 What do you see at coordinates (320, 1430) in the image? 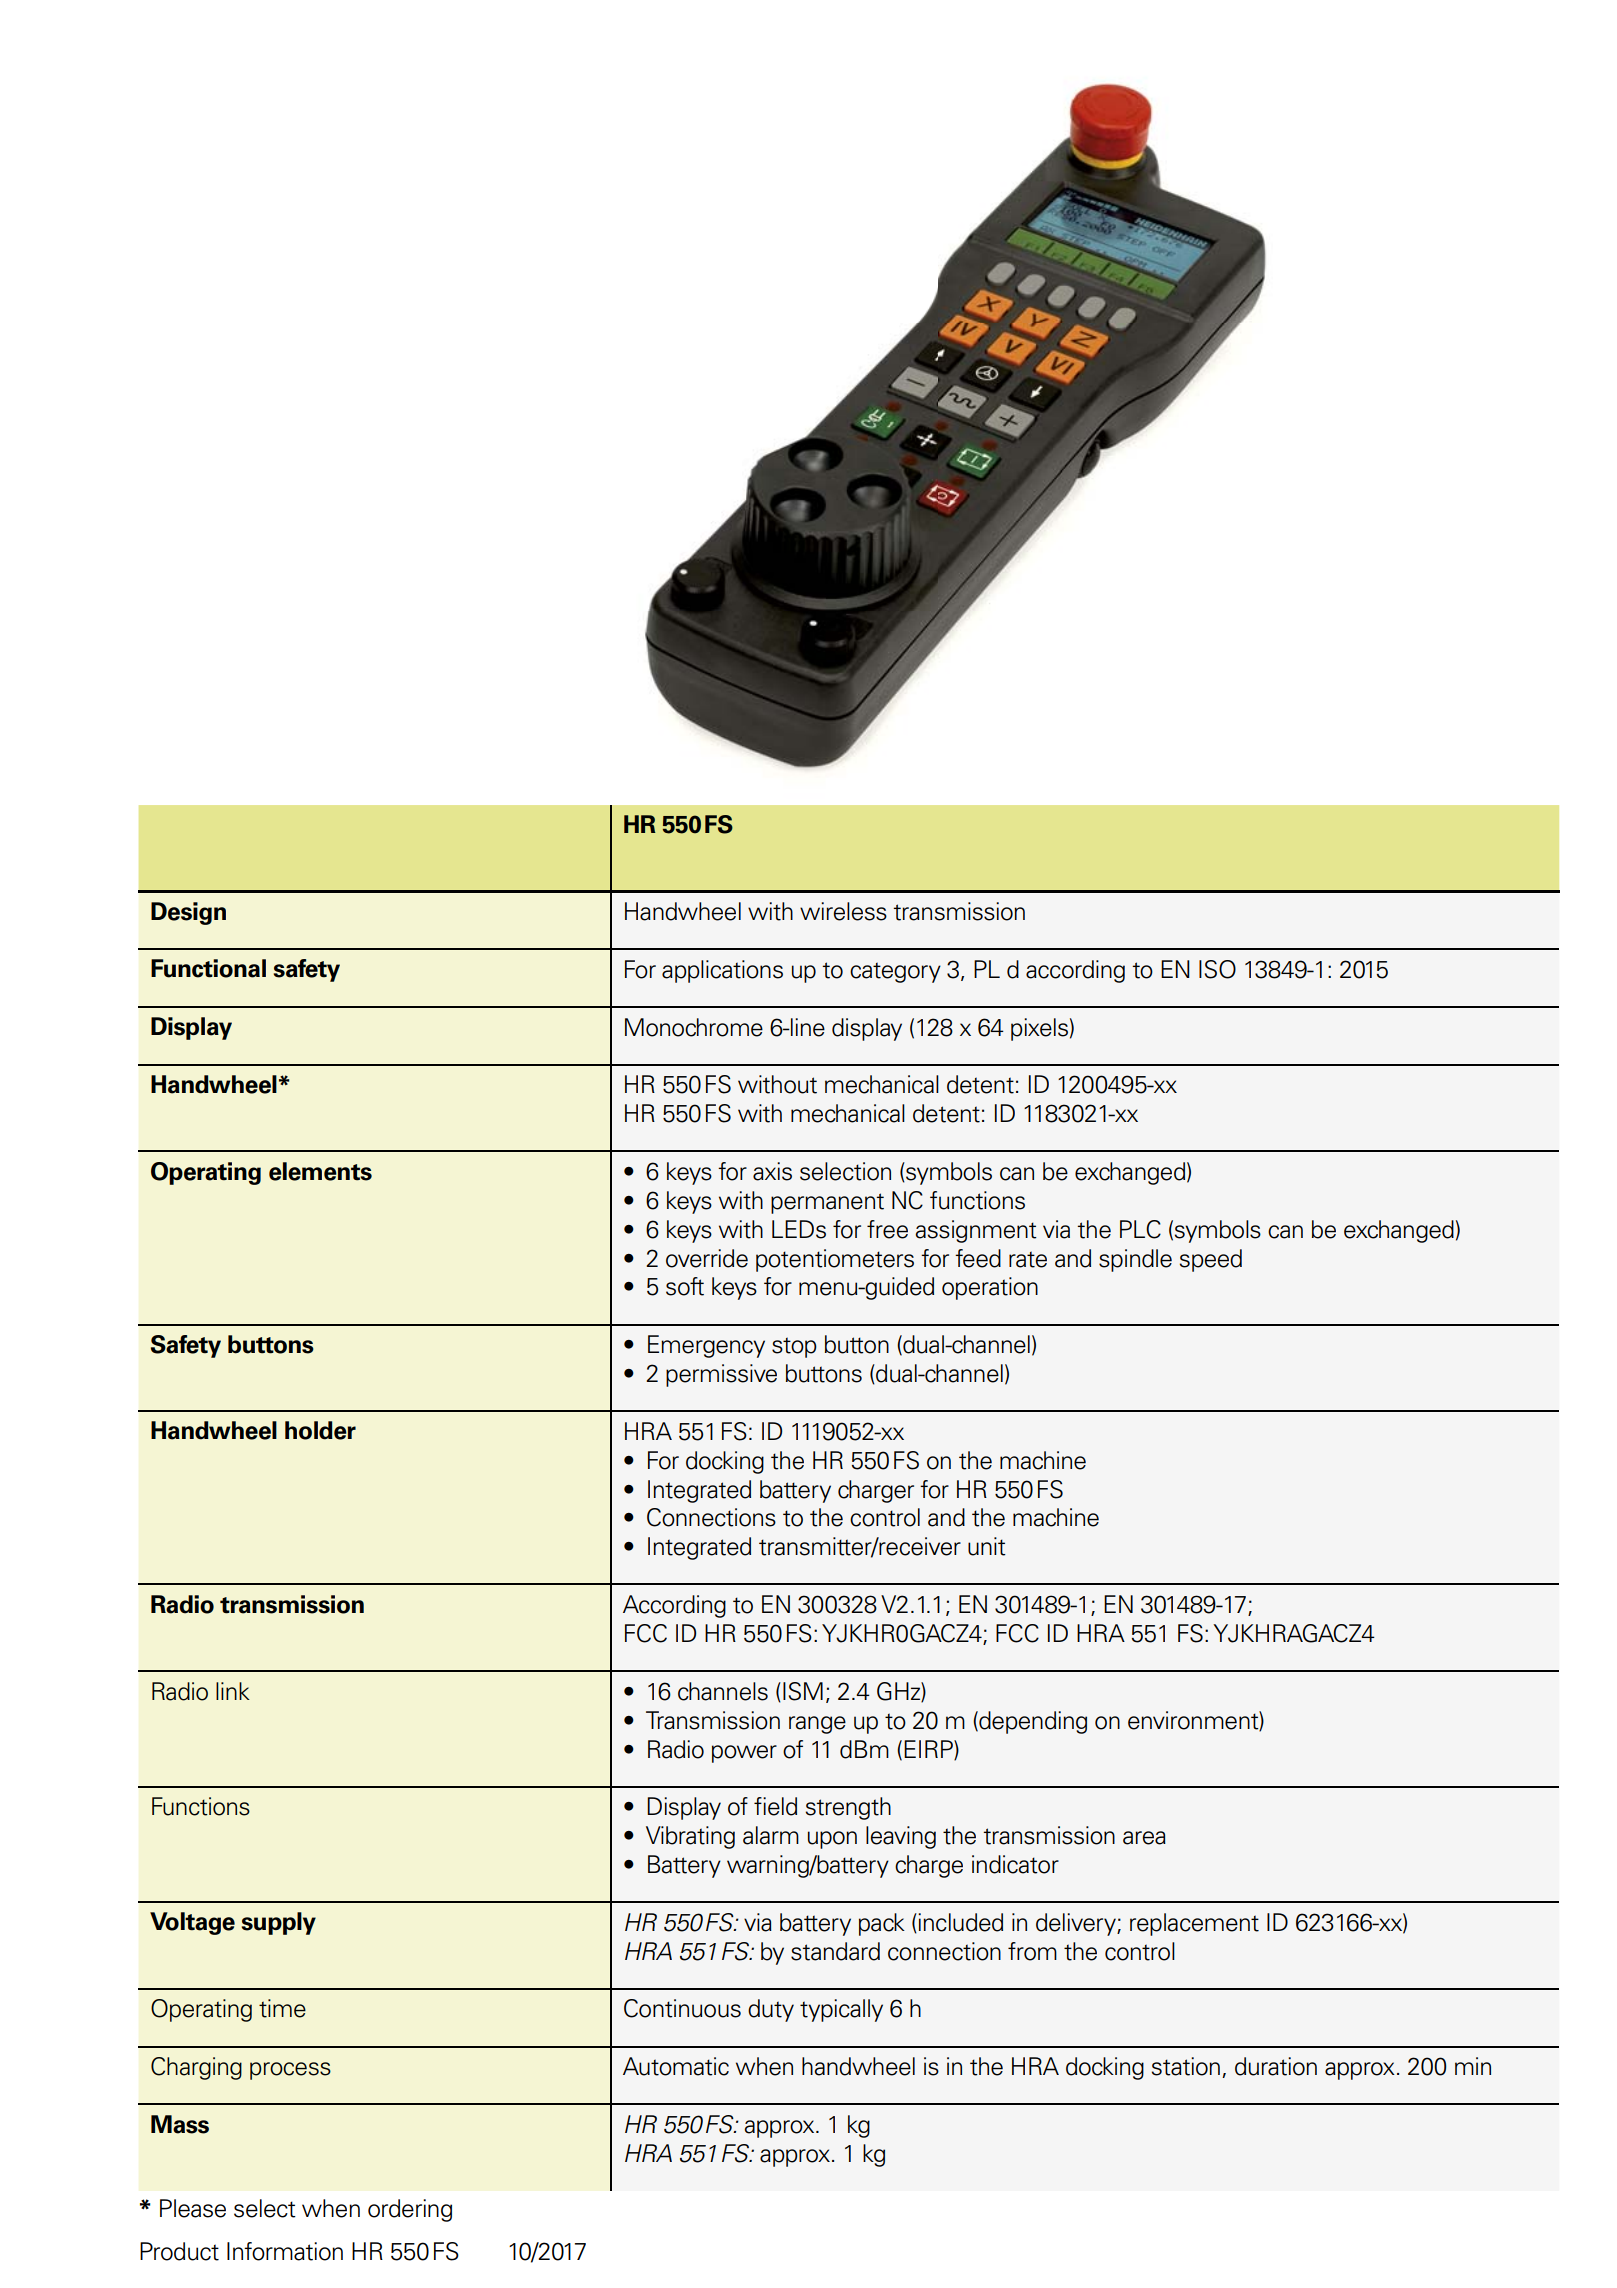
I see `holder` at bounding box center [320, 1430].
